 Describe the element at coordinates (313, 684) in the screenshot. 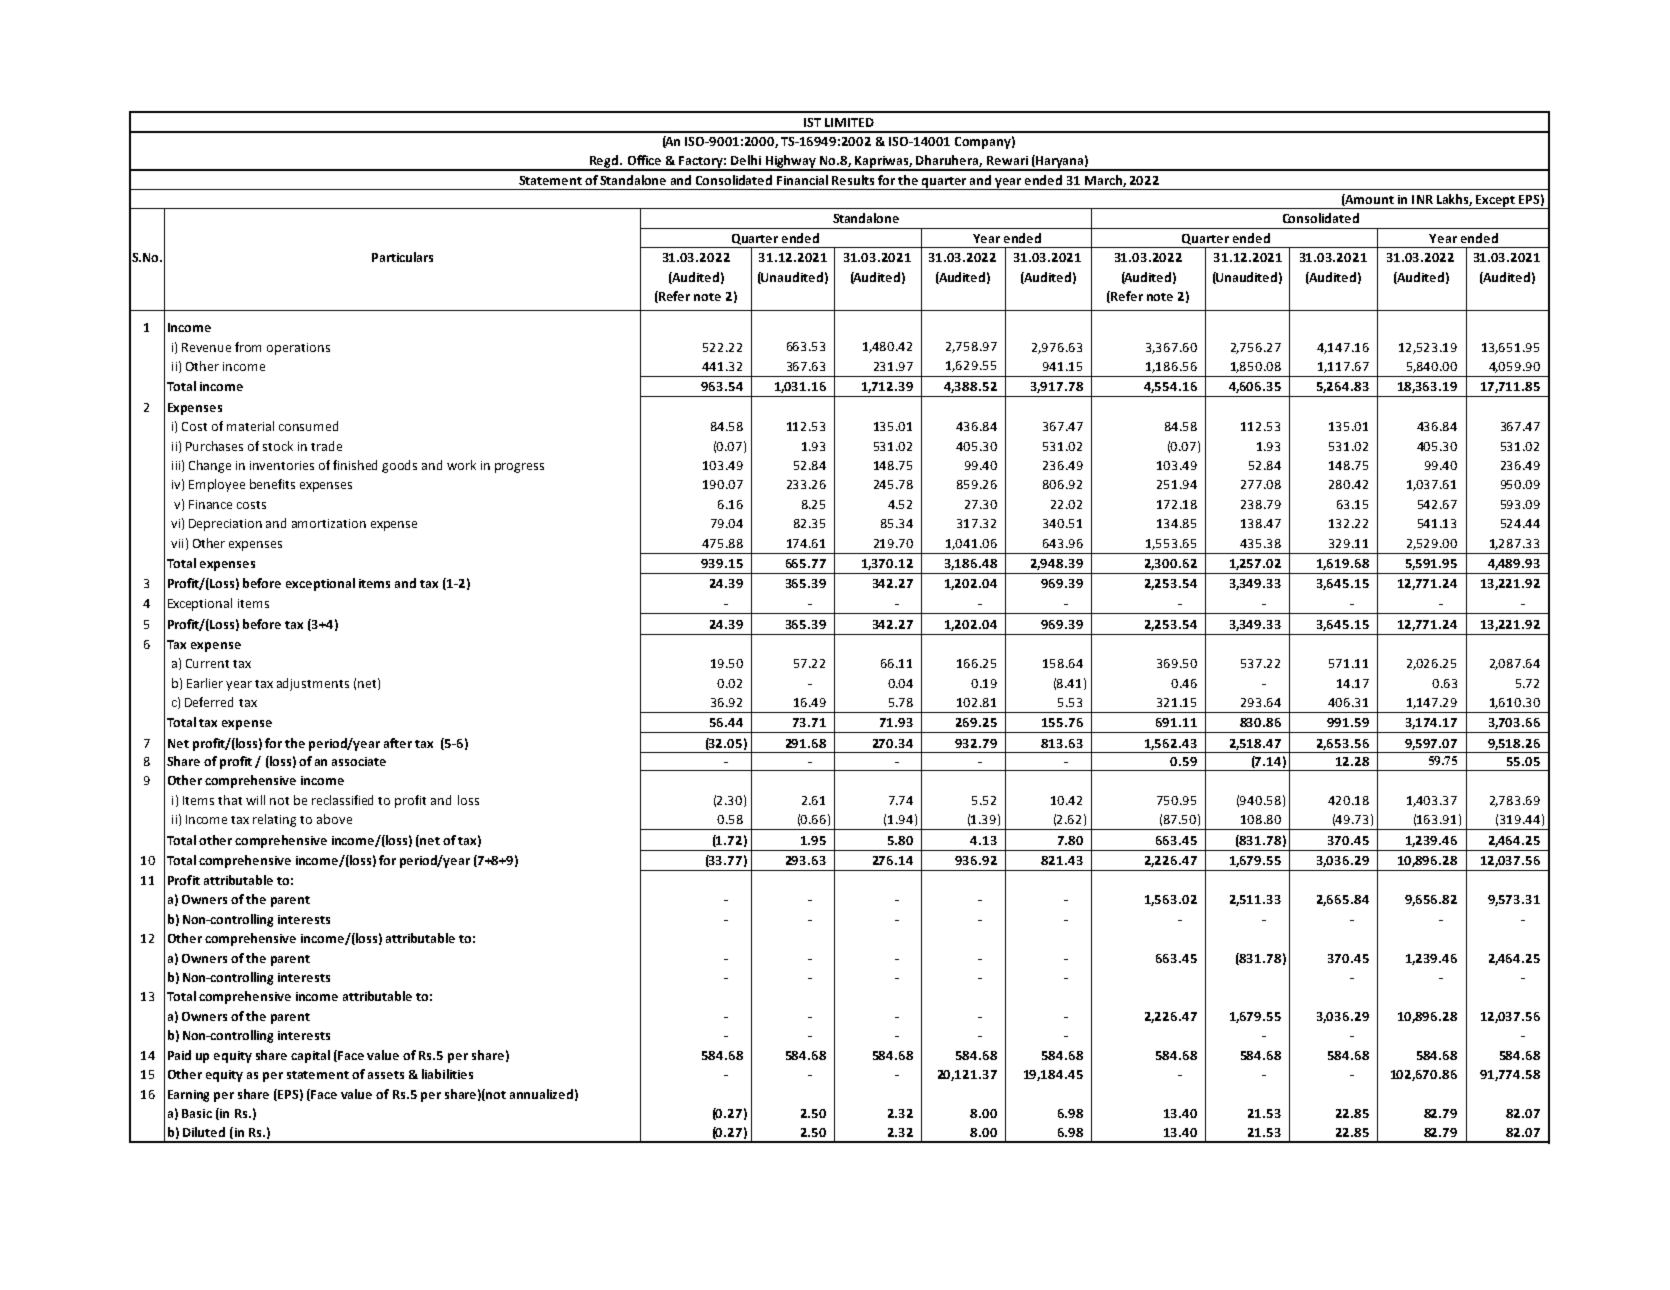

I see `adjustments` at that location.
